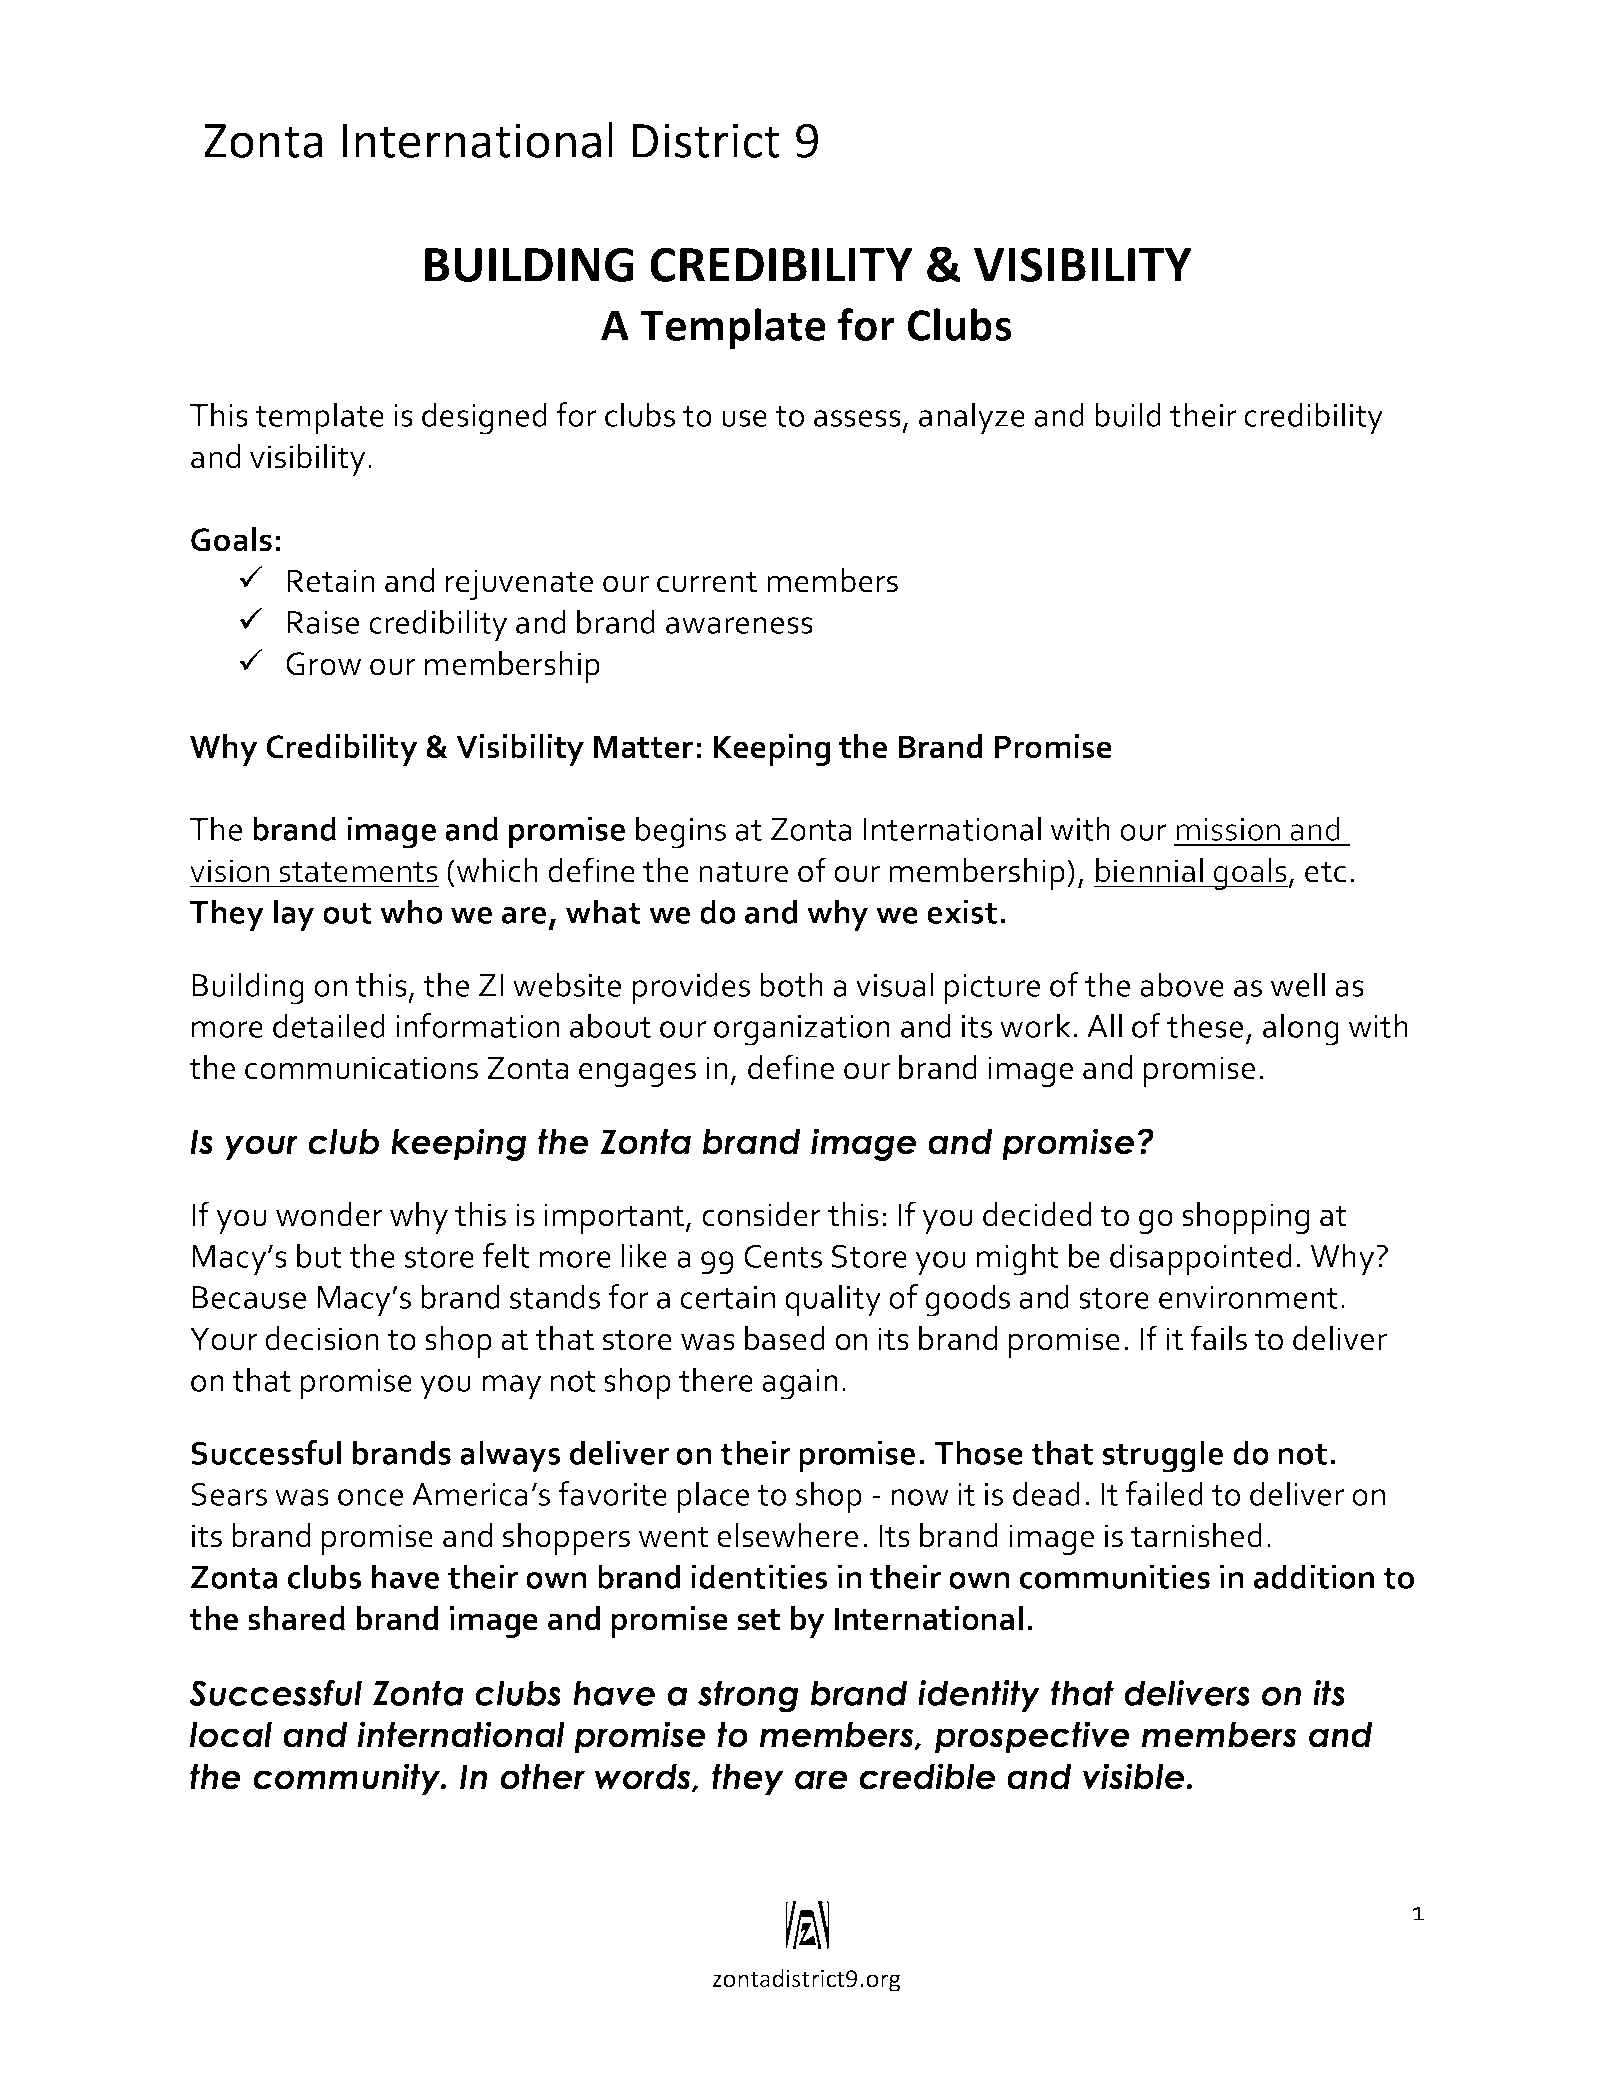 The width and height of the screenshot is (1614, 2088). What do you see at coordinates (1219, 1338) in the screenshot?
I see `fails` at bounding box center [1219, 1338].
